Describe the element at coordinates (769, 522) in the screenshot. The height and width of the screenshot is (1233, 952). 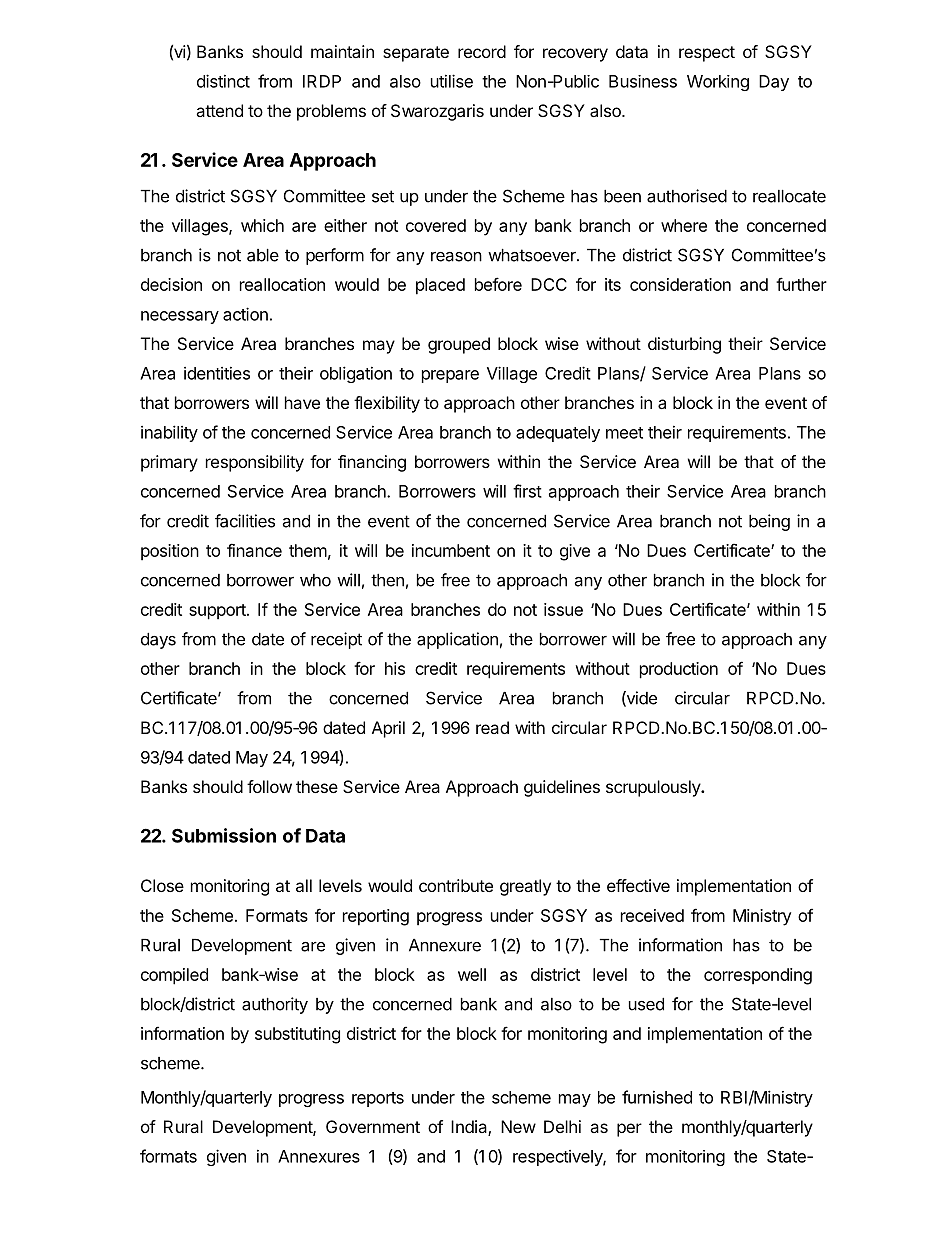
I see `being` at that location.
